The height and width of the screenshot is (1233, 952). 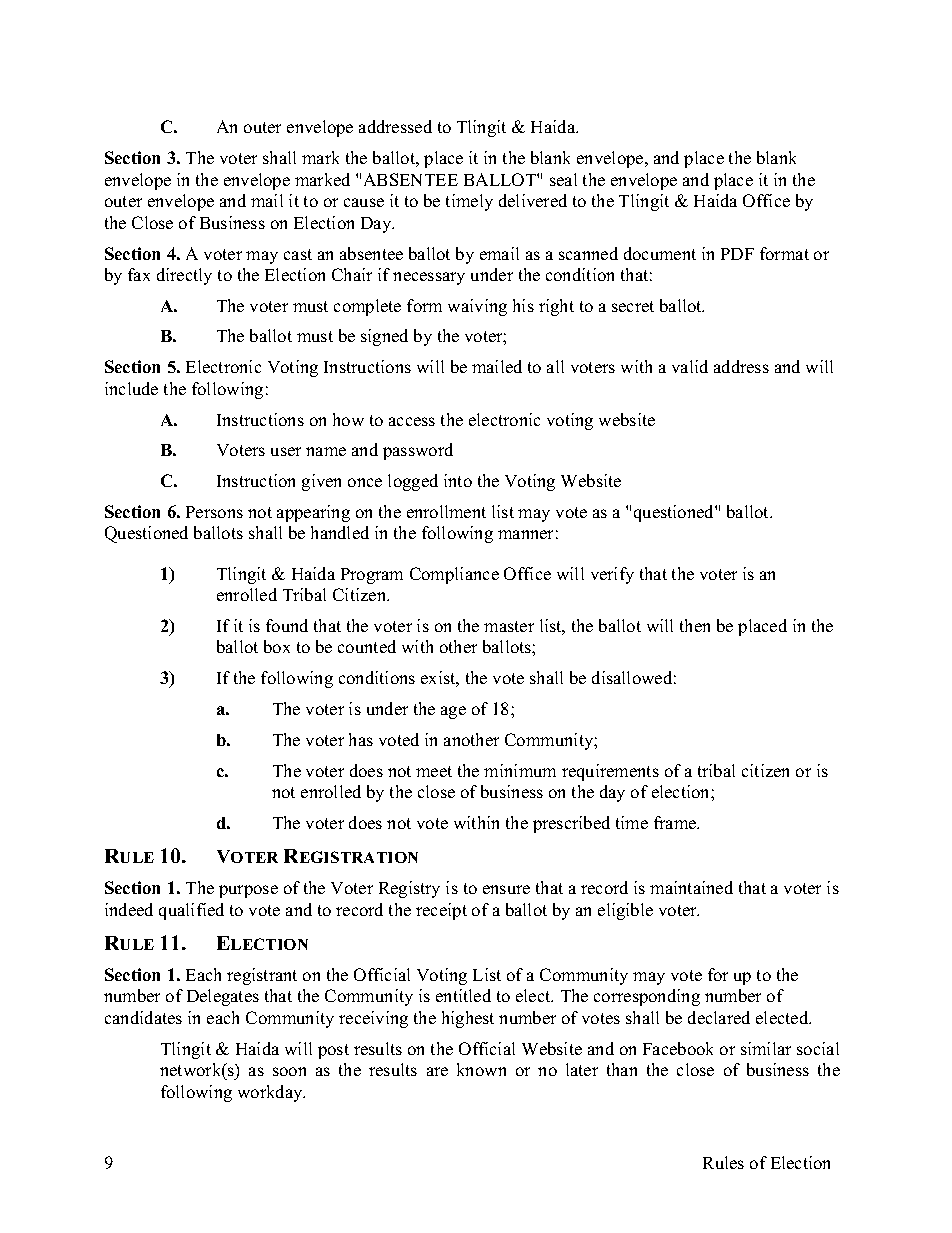 What do you see at coordinates (271, 1093) in the screenshot?
I see `workday` at bounding box center [271, 1093].
